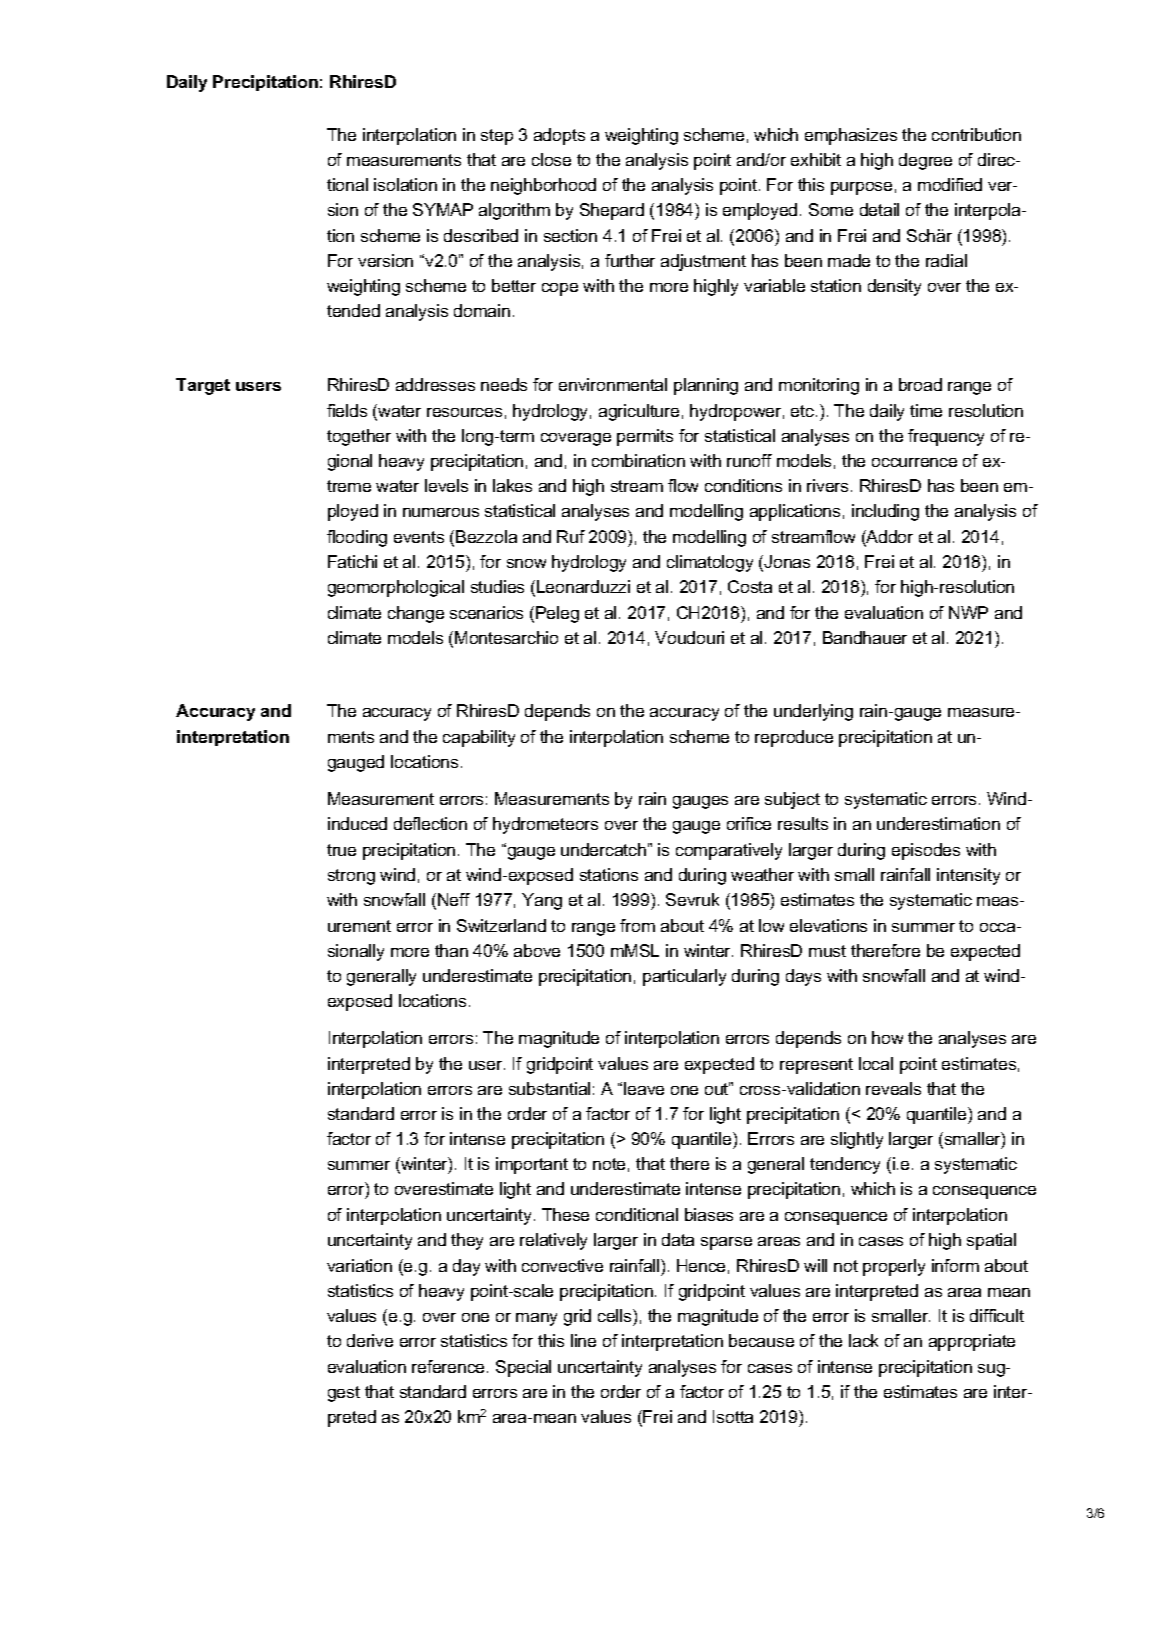 This screenshot has width=1157, height=1636. Describe the element at coordinates (637, 925) in the screenshot. I see `from` at that location.
